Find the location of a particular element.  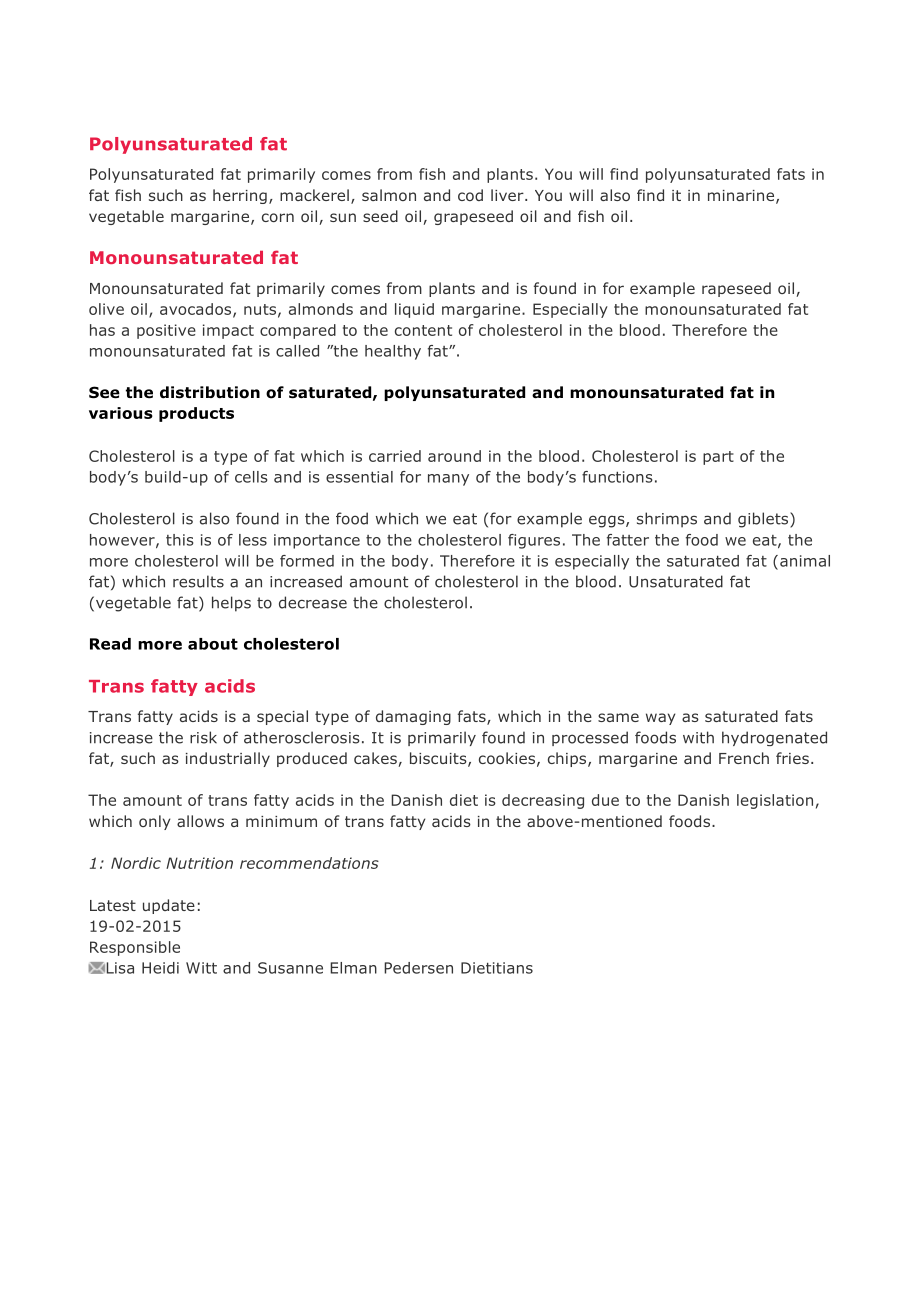

legislation is located at coordinates (775, 801).
